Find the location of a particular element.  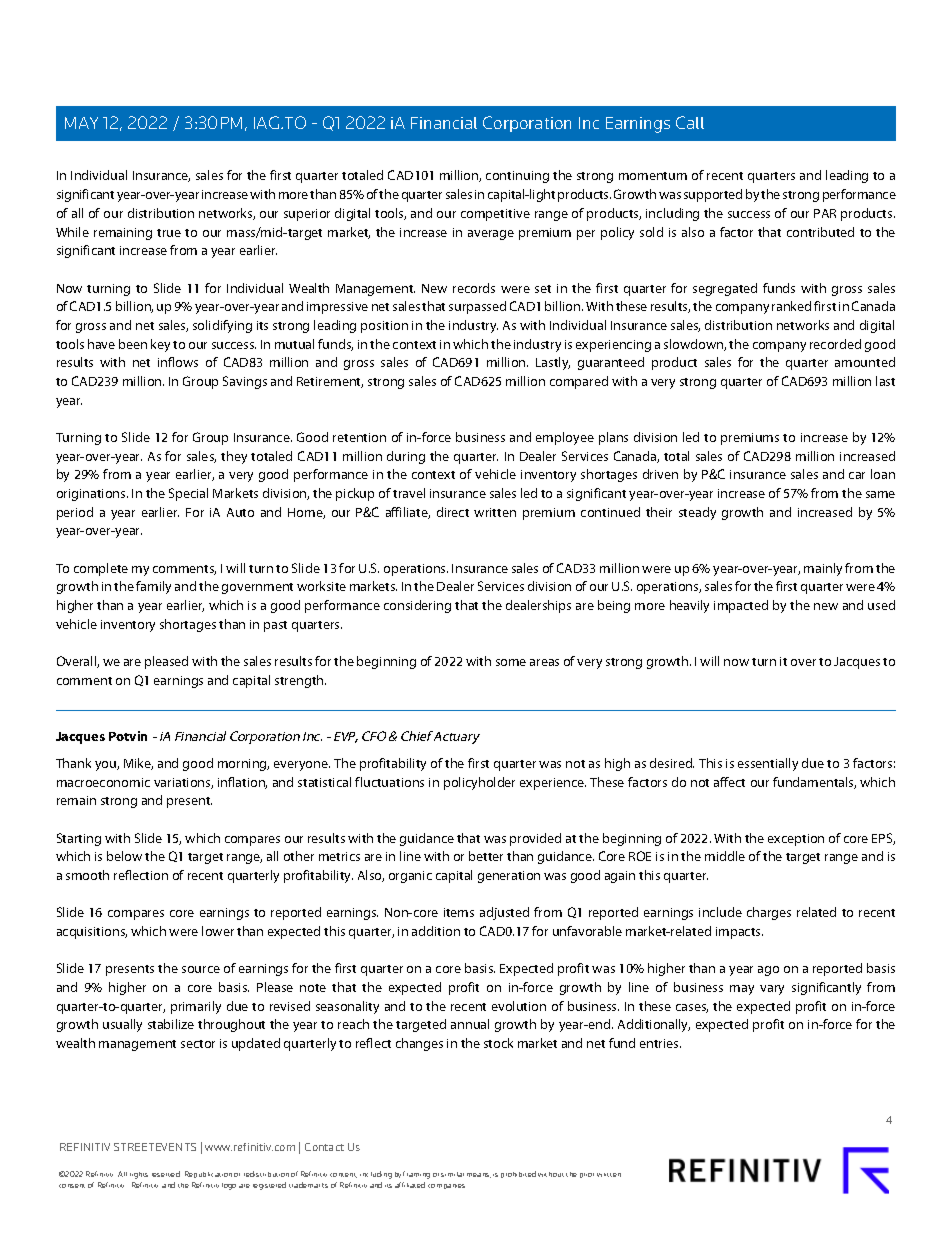

means is located at coordinates (479, 1175).
